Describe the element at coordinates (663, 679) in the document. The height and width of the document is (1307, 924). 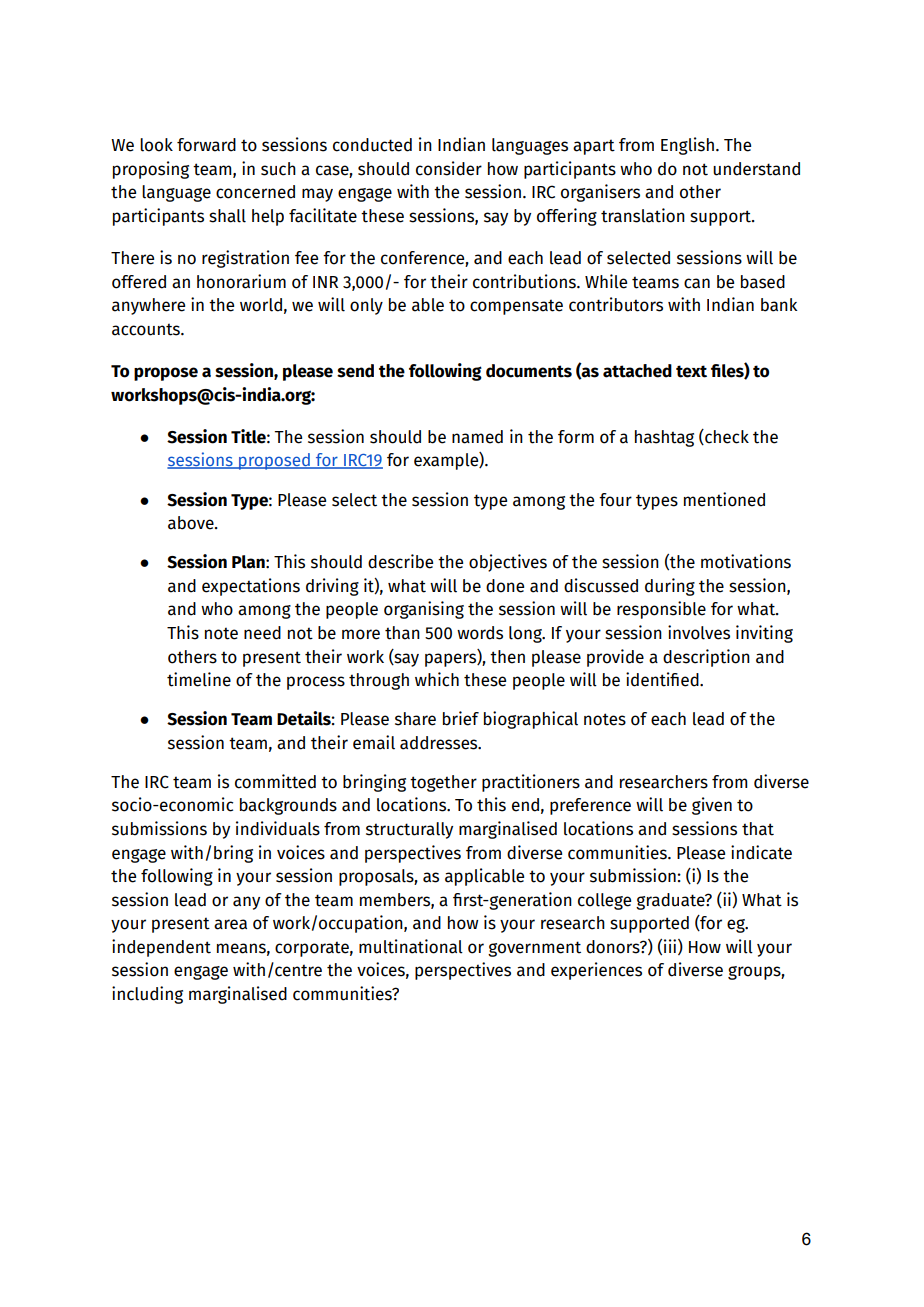
I see `identified` at that location.
